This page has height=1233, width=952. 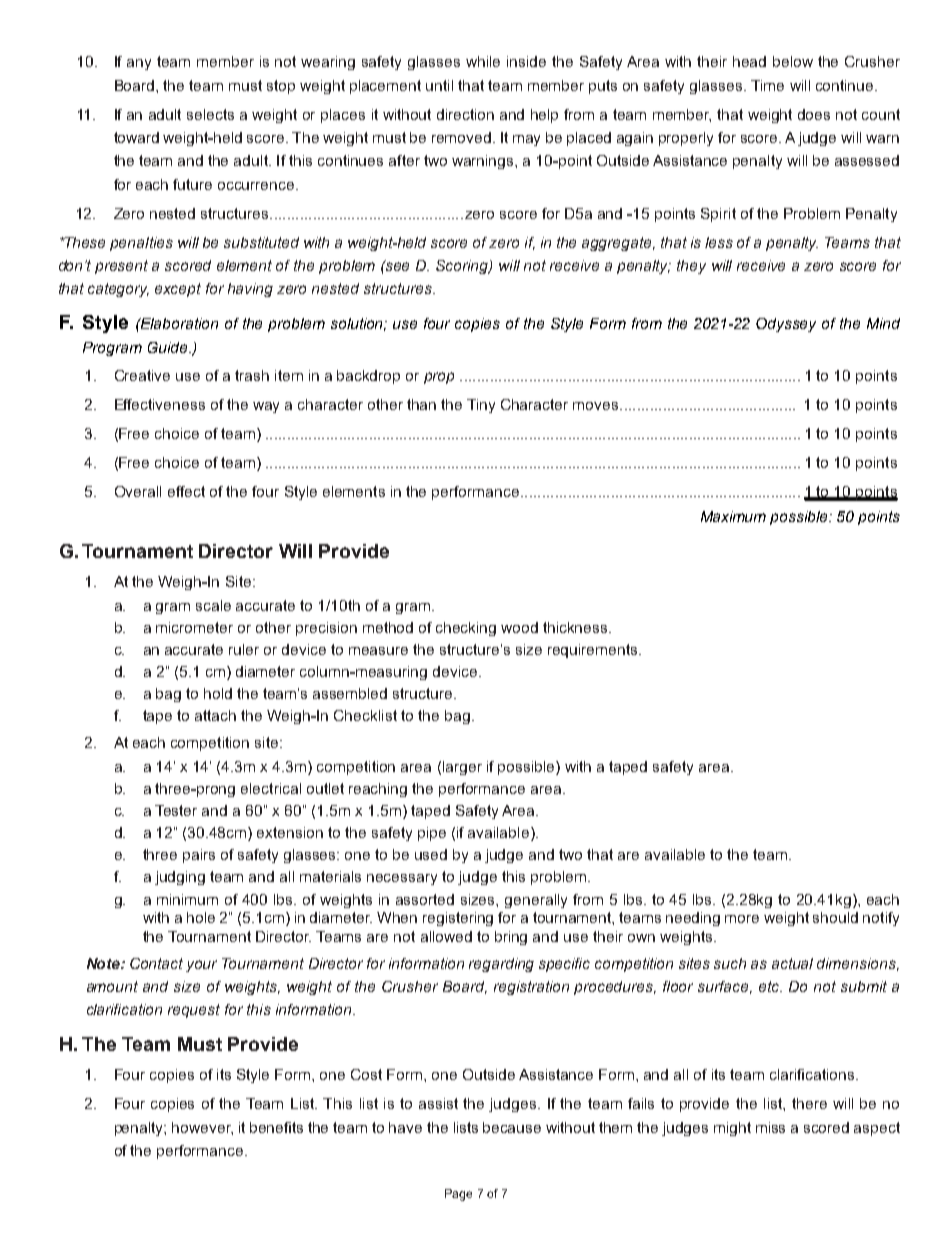 I want to click on Overall, so click(x=138, y=491).
